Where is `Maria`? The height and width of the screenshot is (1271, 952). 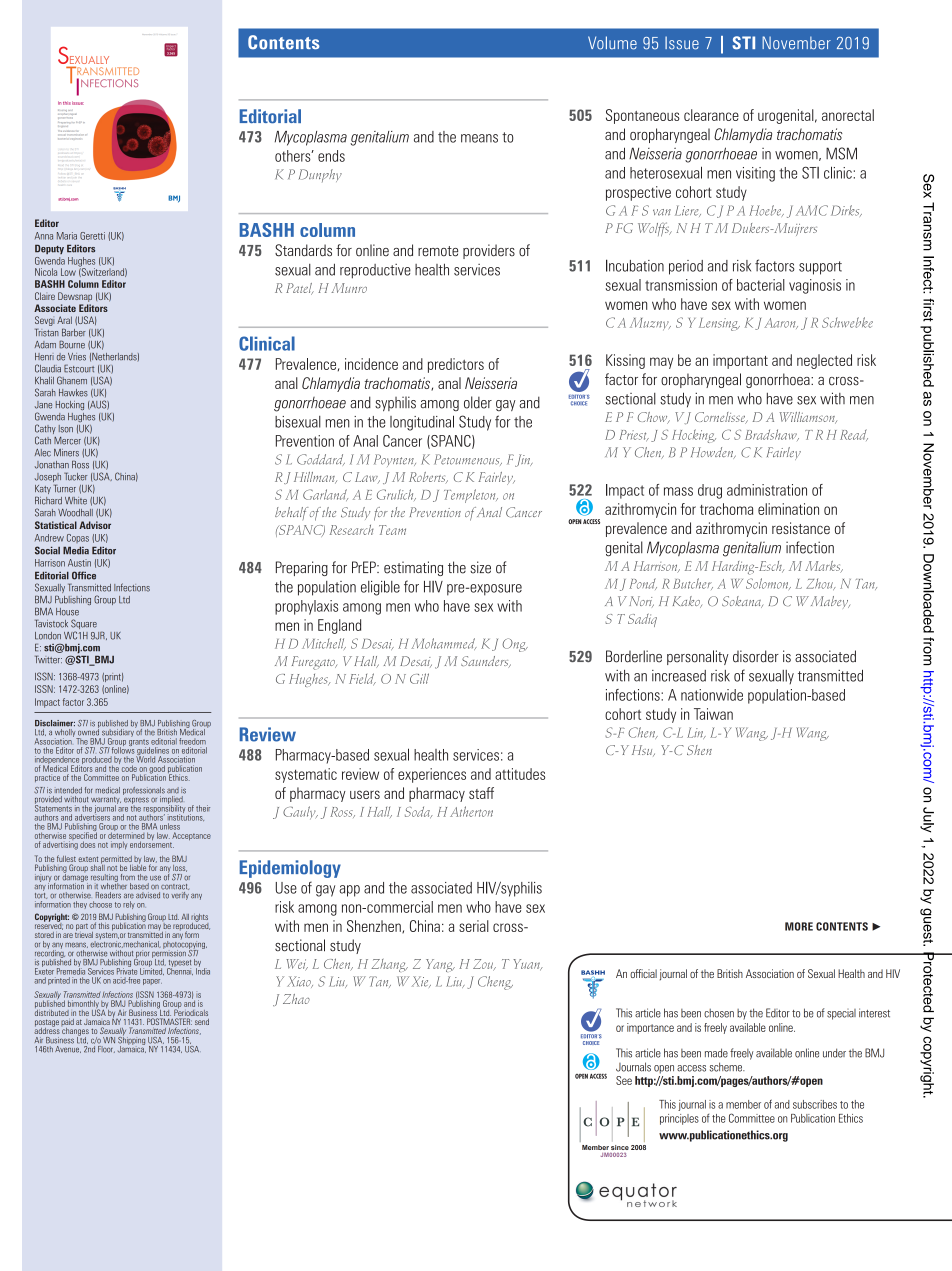 Maria is located at coordinates (67, 236).
